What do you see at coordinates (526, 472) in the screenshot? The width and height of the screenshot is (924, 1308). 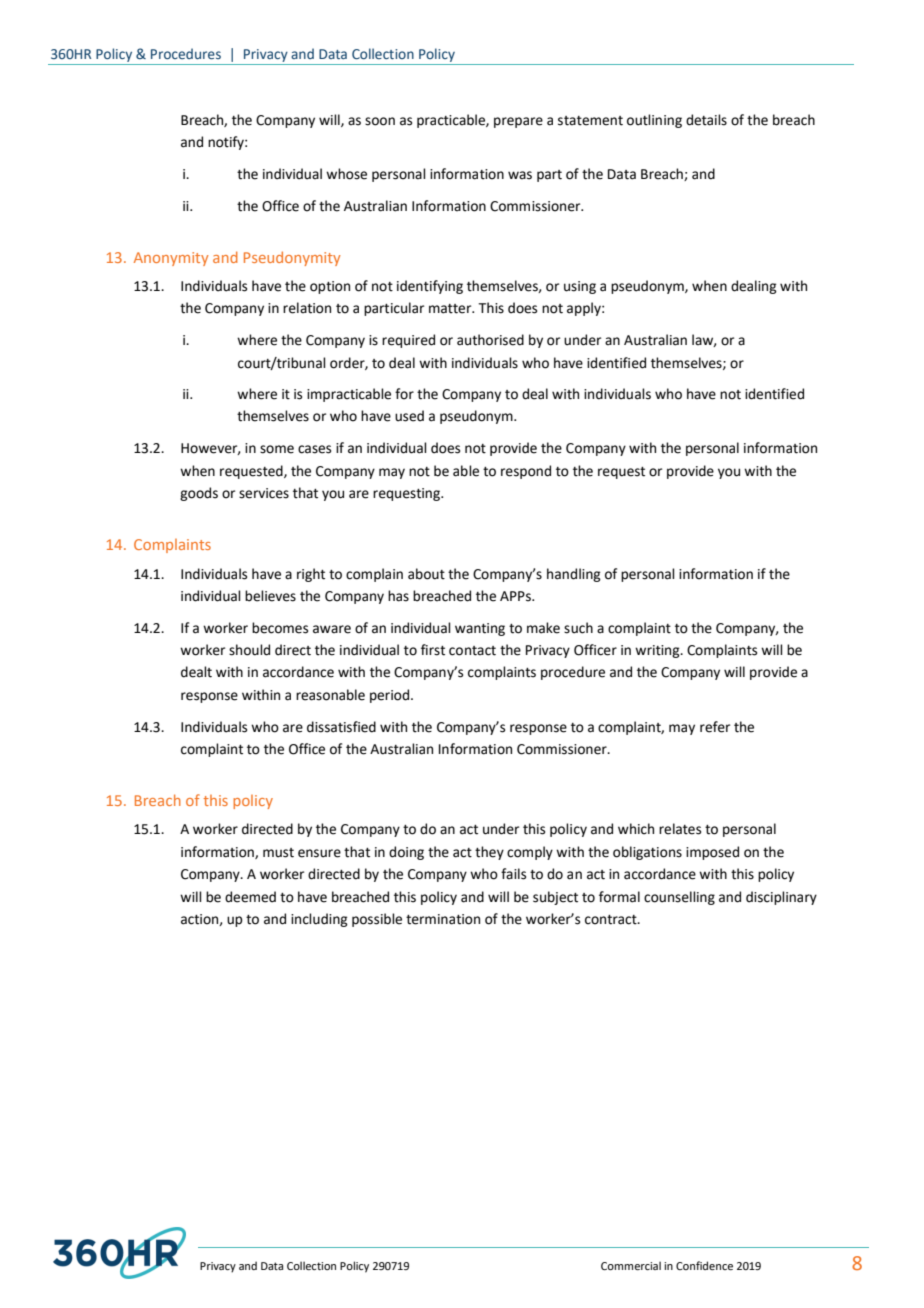 I see `respond` at bounding box center [526, 472].
